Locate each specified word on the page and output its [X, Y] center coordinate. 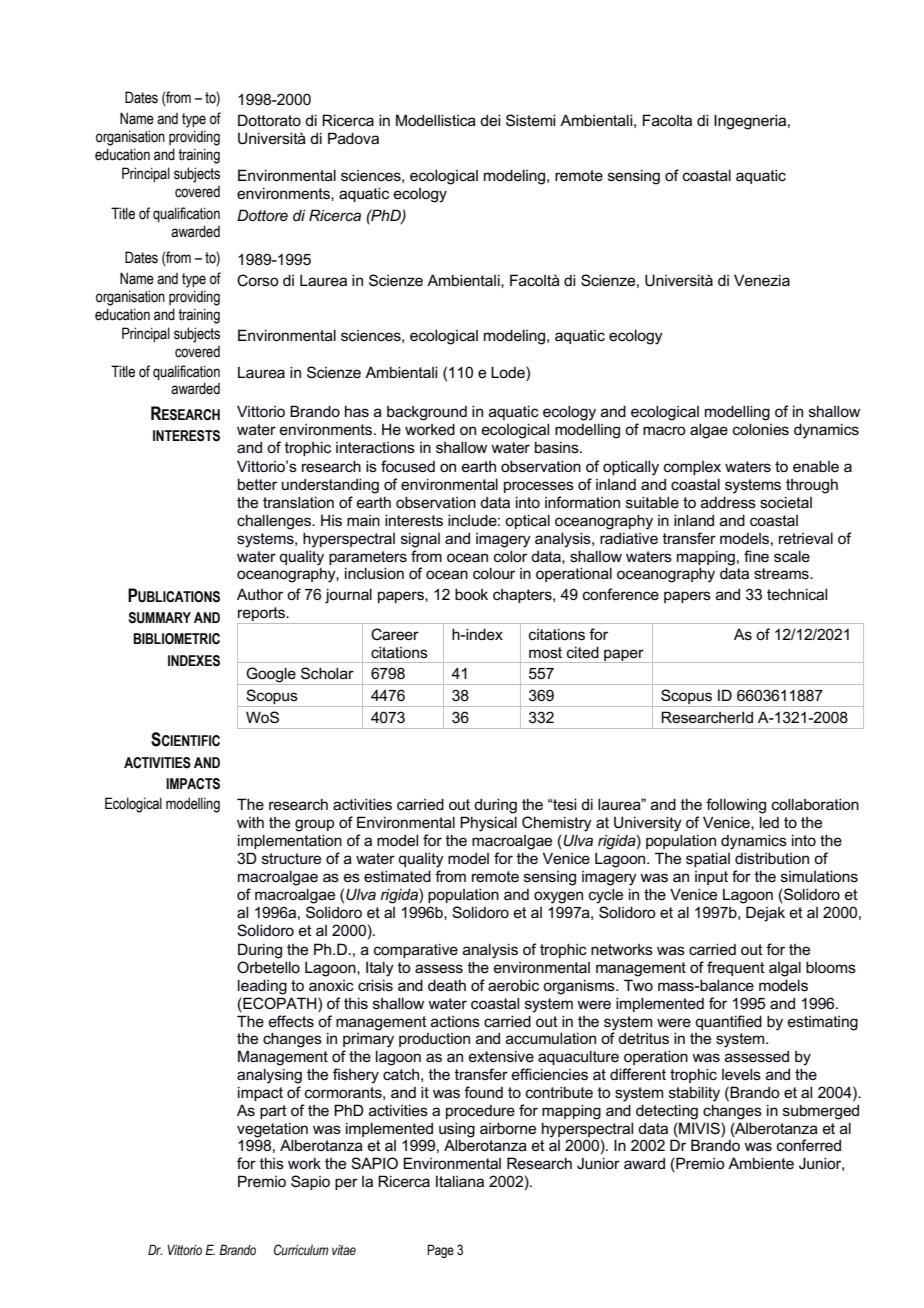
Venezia [762, 280]
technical [797, 594]
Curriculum [301, 1249]
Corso [258, 280]
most [545, 652]
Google [271, 676]
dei [490, 120]
